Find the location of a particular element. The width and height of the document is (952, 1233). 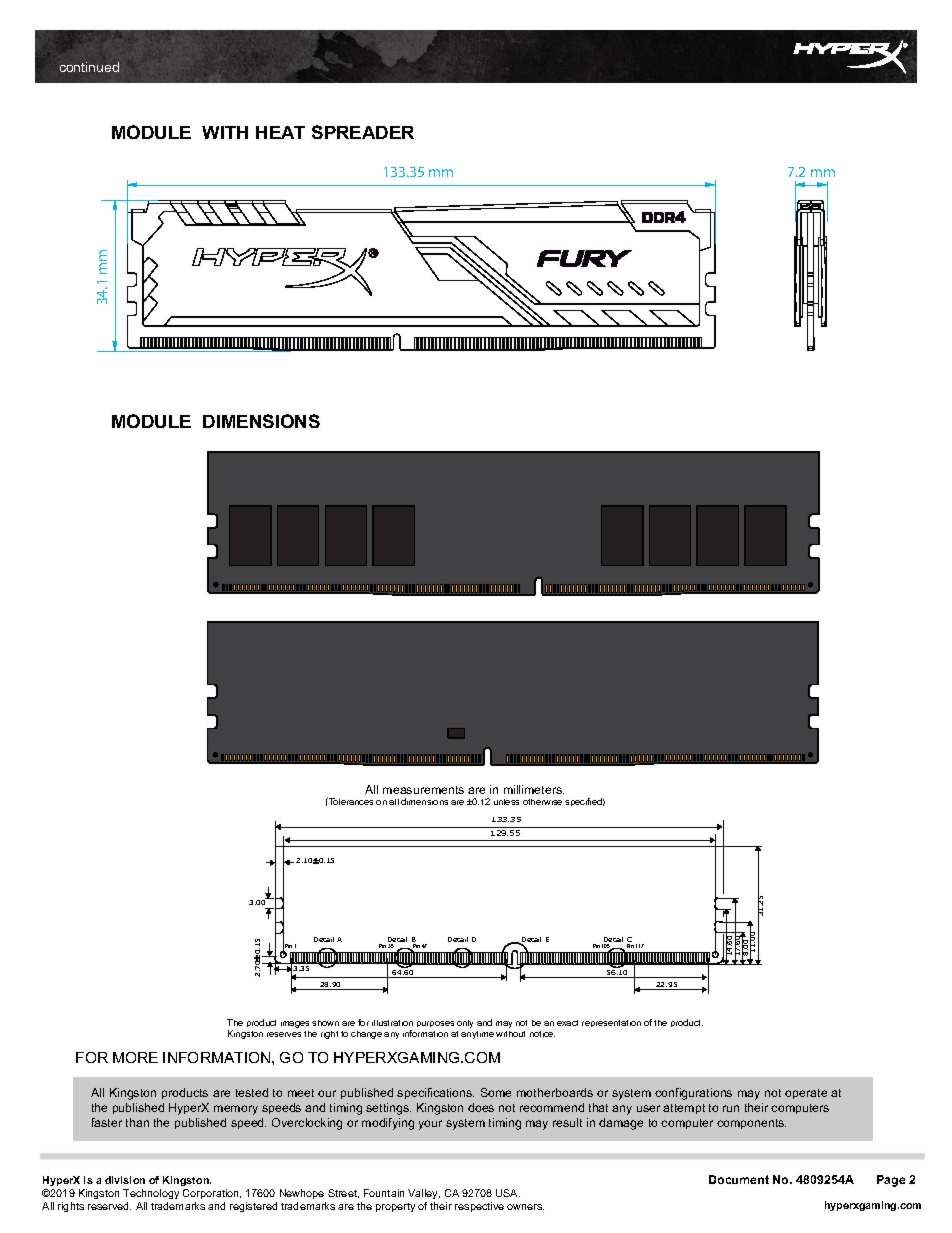

otherwise is located at coordinates (542, 802).
